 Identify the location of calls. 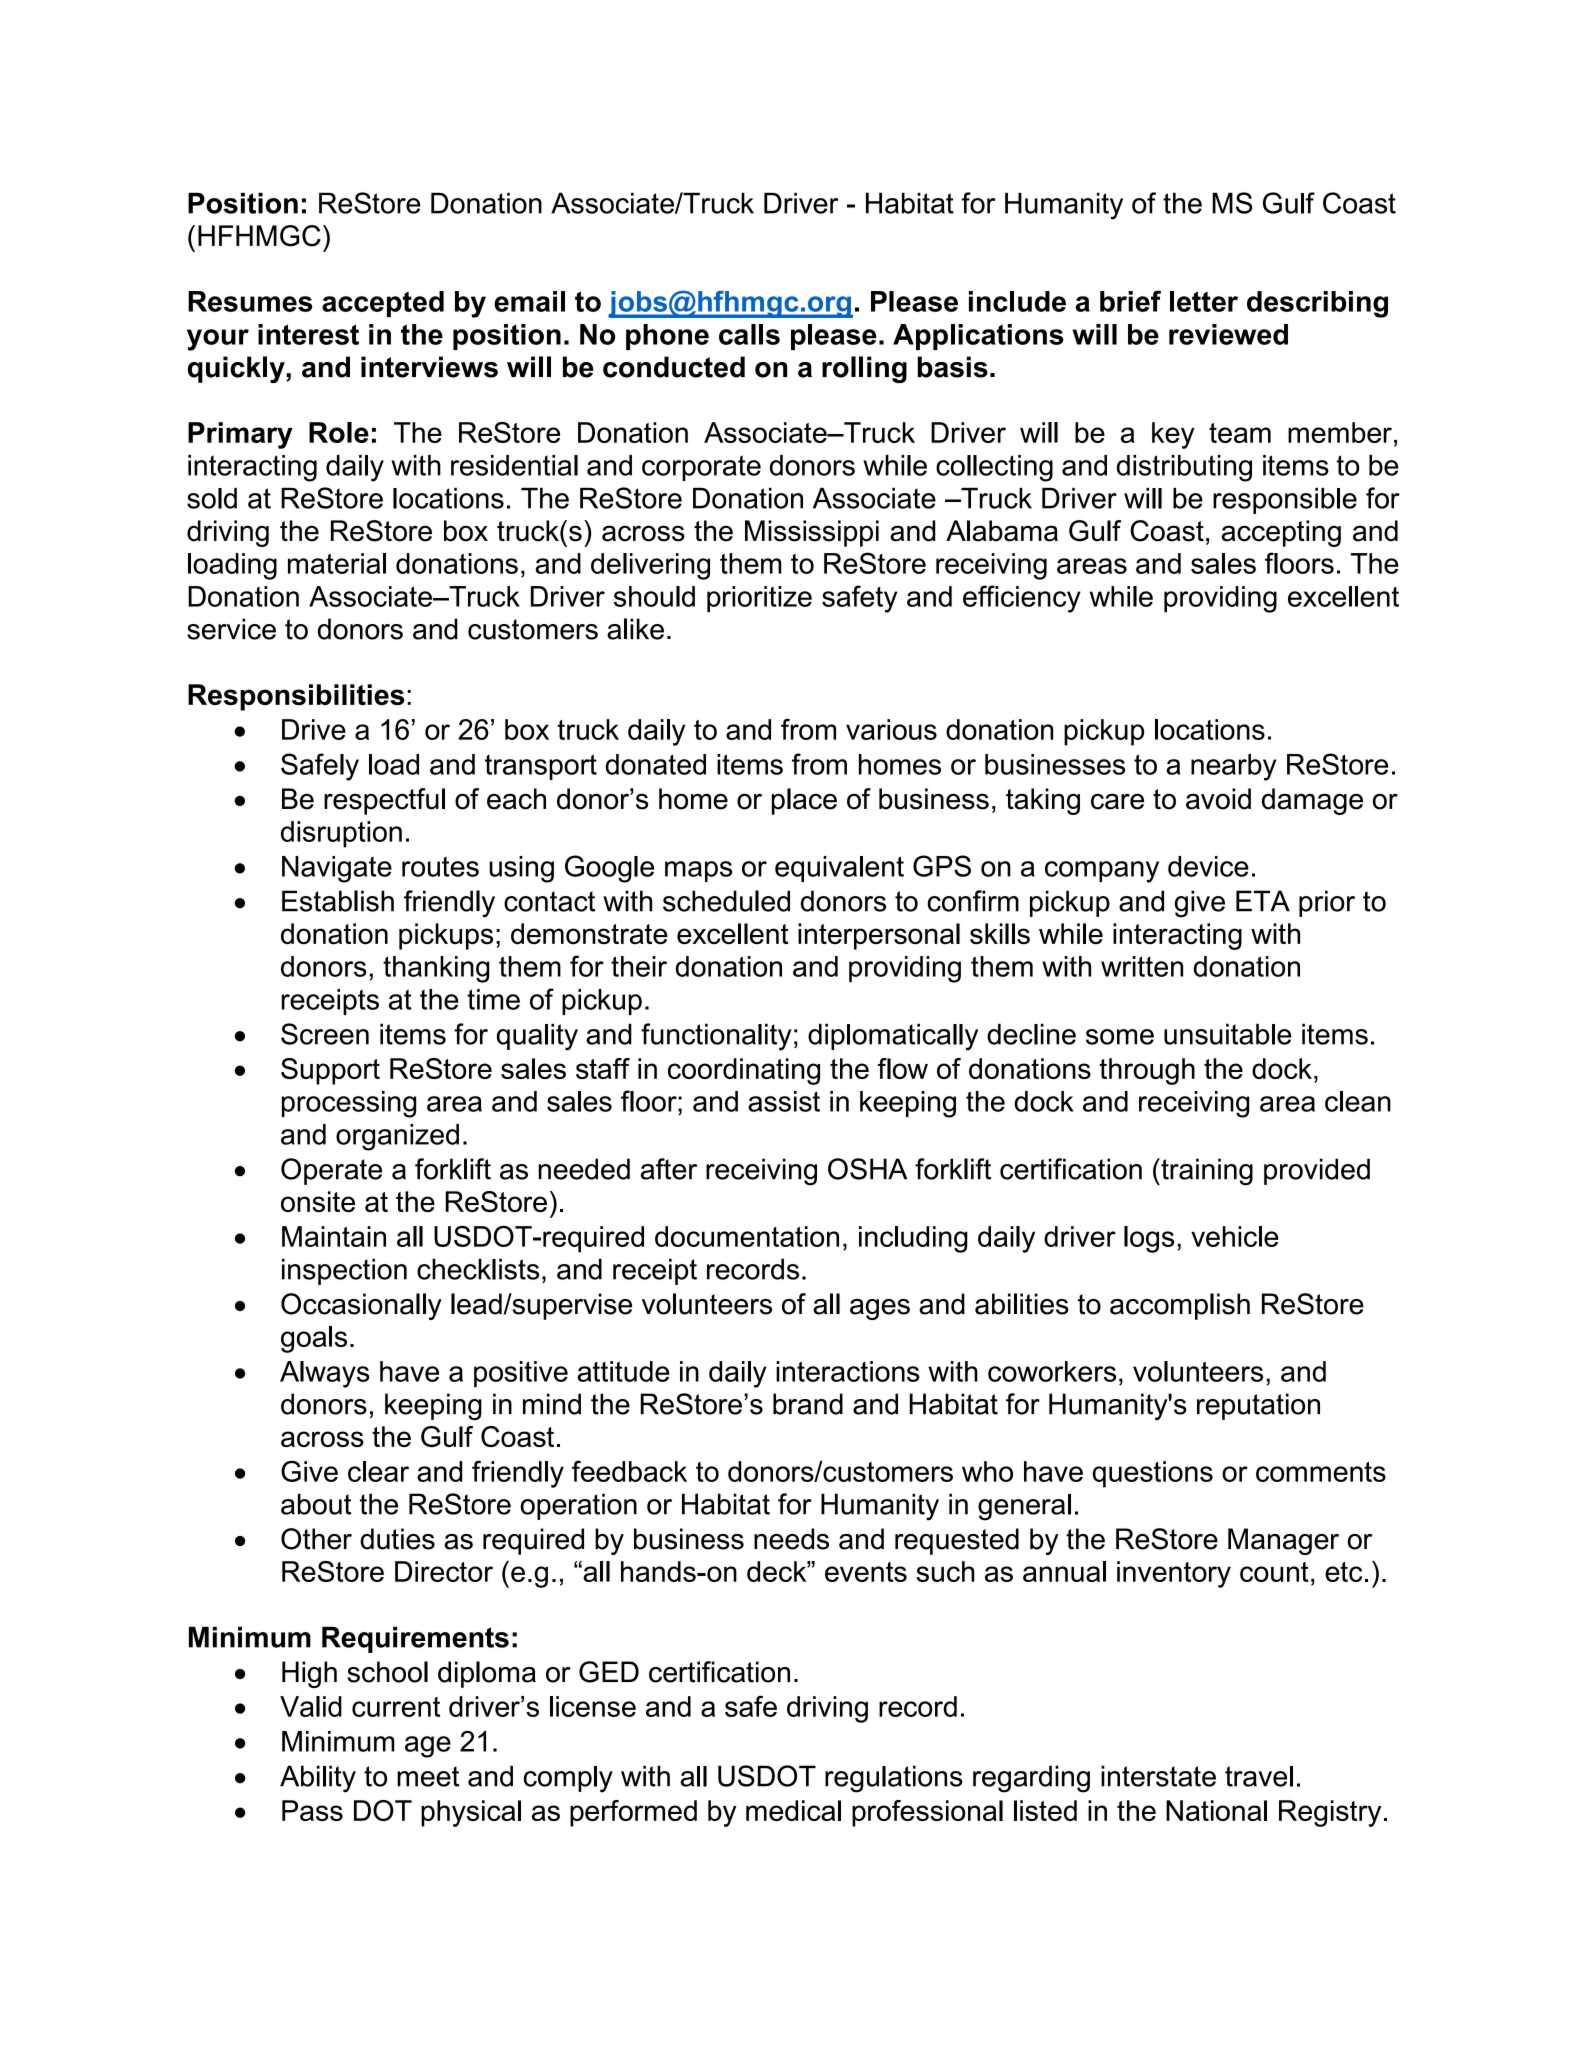
(749, 334).
